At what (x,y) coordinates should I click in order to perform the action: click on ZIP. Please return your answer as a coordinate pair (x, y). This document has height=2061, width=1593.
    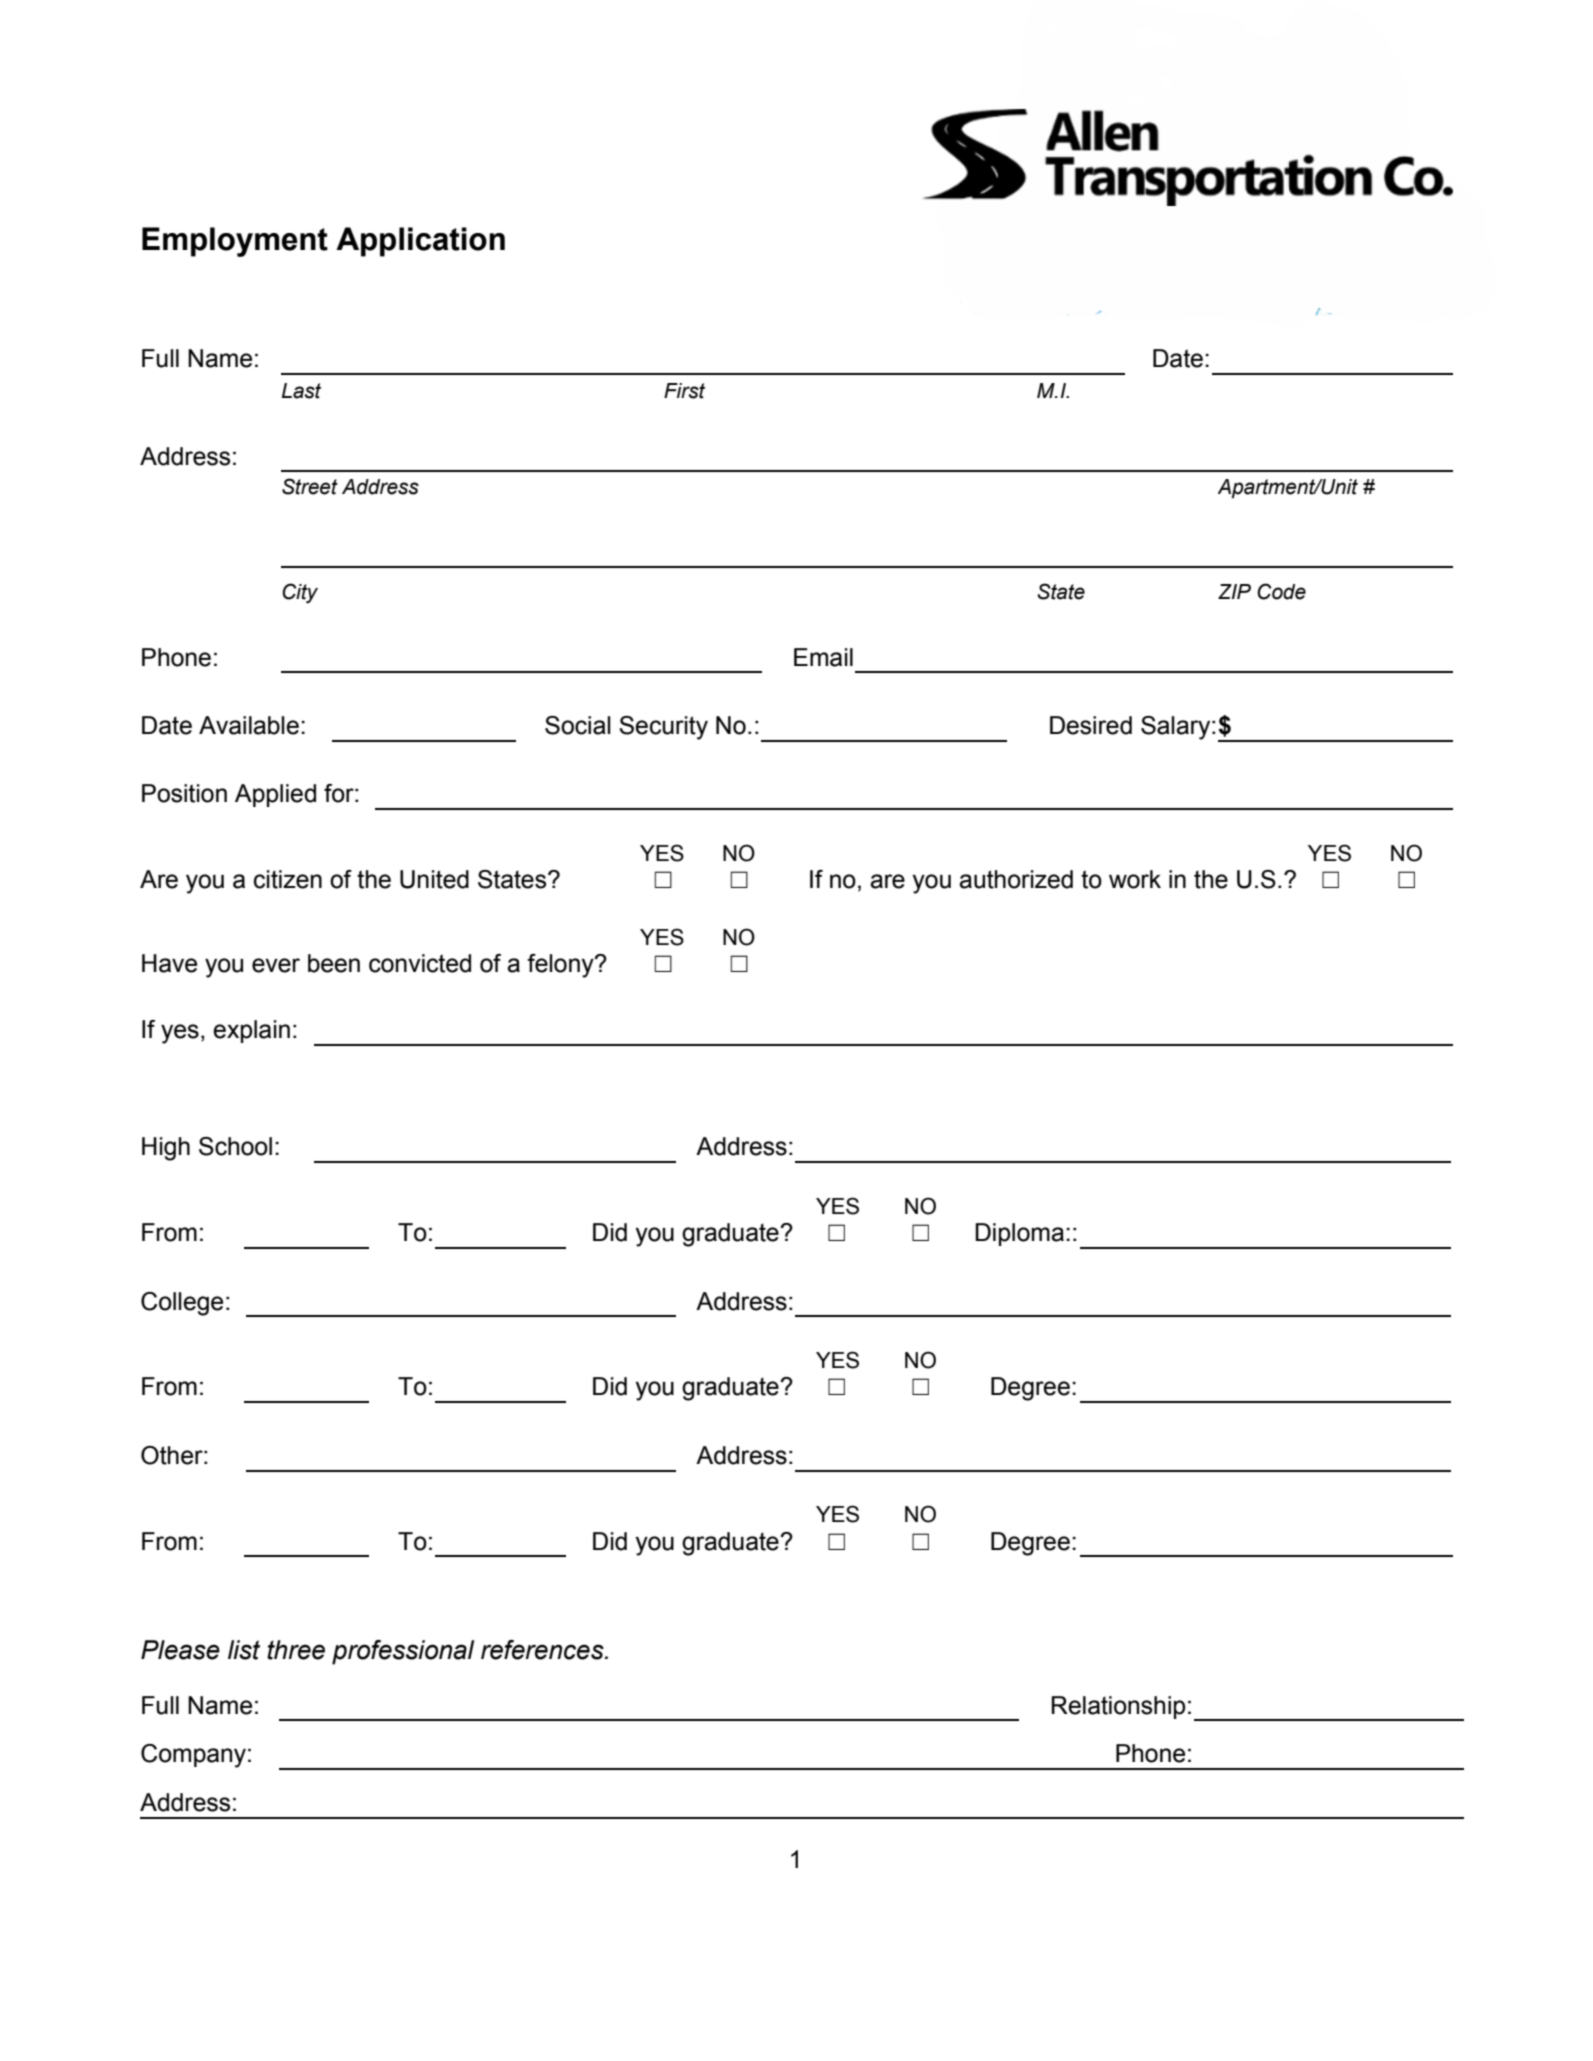
    Looking at the image, I should click on (1234, 591).
